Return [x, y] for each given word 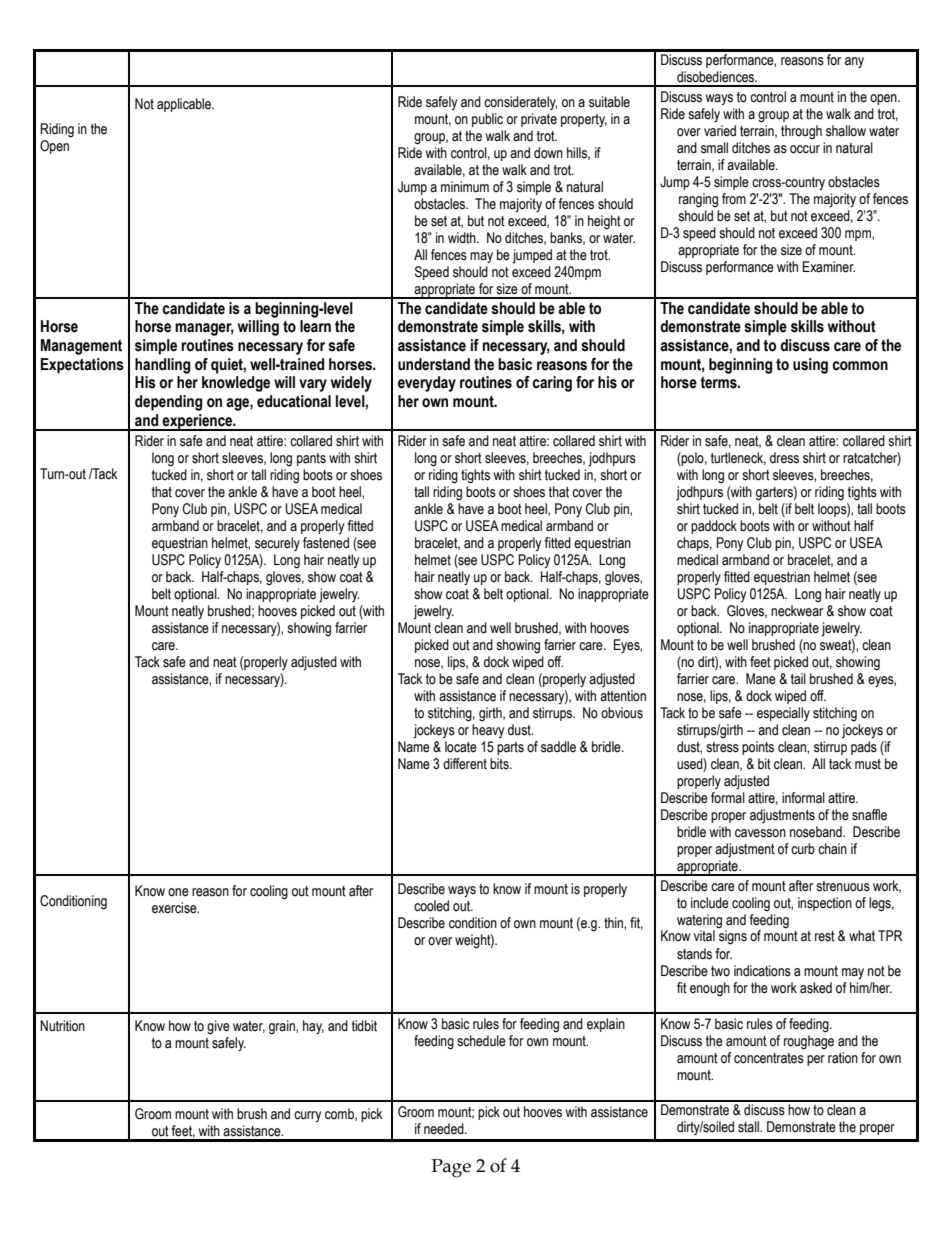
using [810, 366]
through [801, 132]
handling [162, 366]
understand [434, 364]
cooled [431, 906]
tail [798, 679]
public [487, 120]
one [178, 892]
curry [307, 1116]
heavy [488, 731]
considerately [520, 103]
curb [803, 849]
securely [277, 544]
